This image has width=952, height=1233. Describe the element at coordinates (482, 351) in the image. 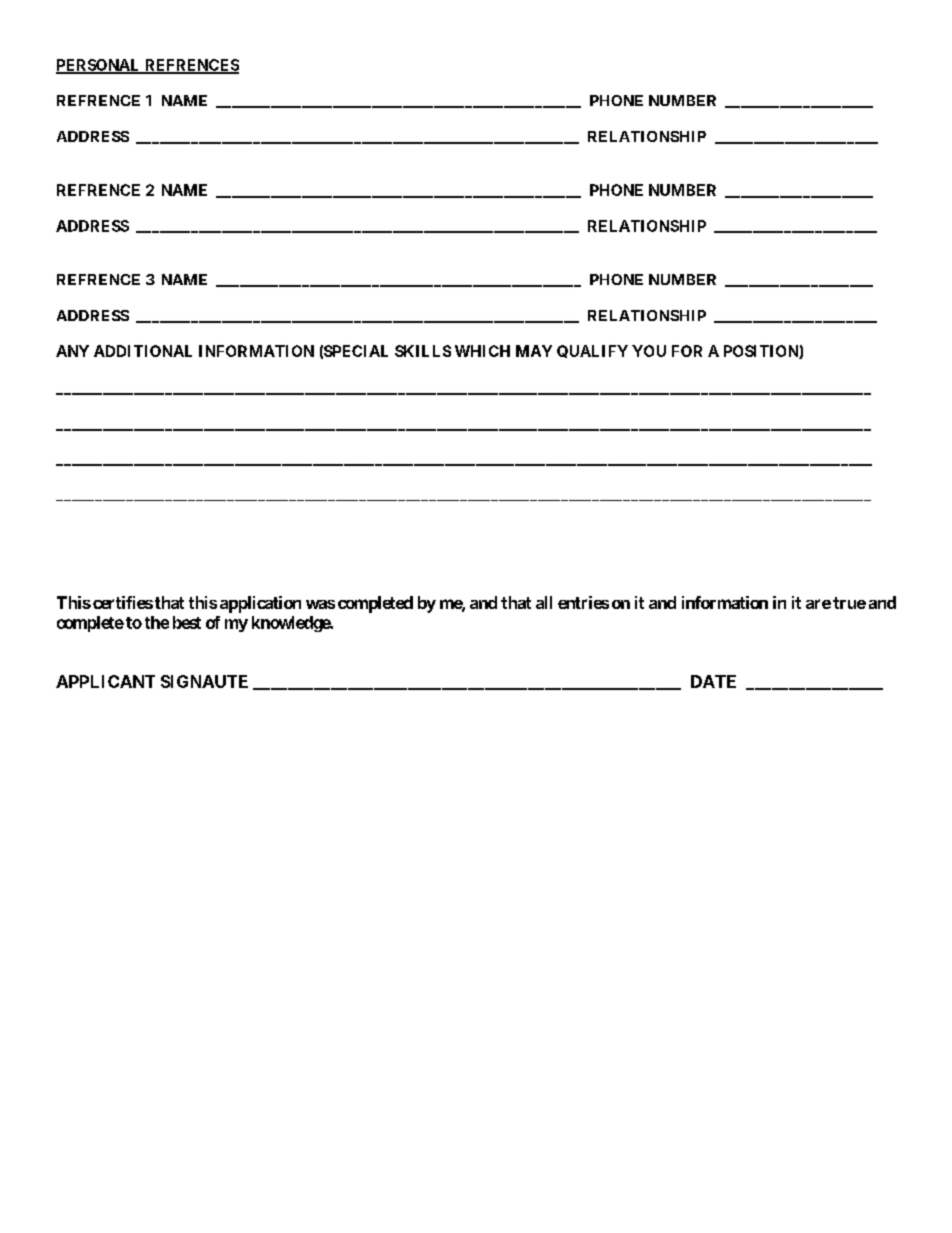

I see `WHICH` at that location.
